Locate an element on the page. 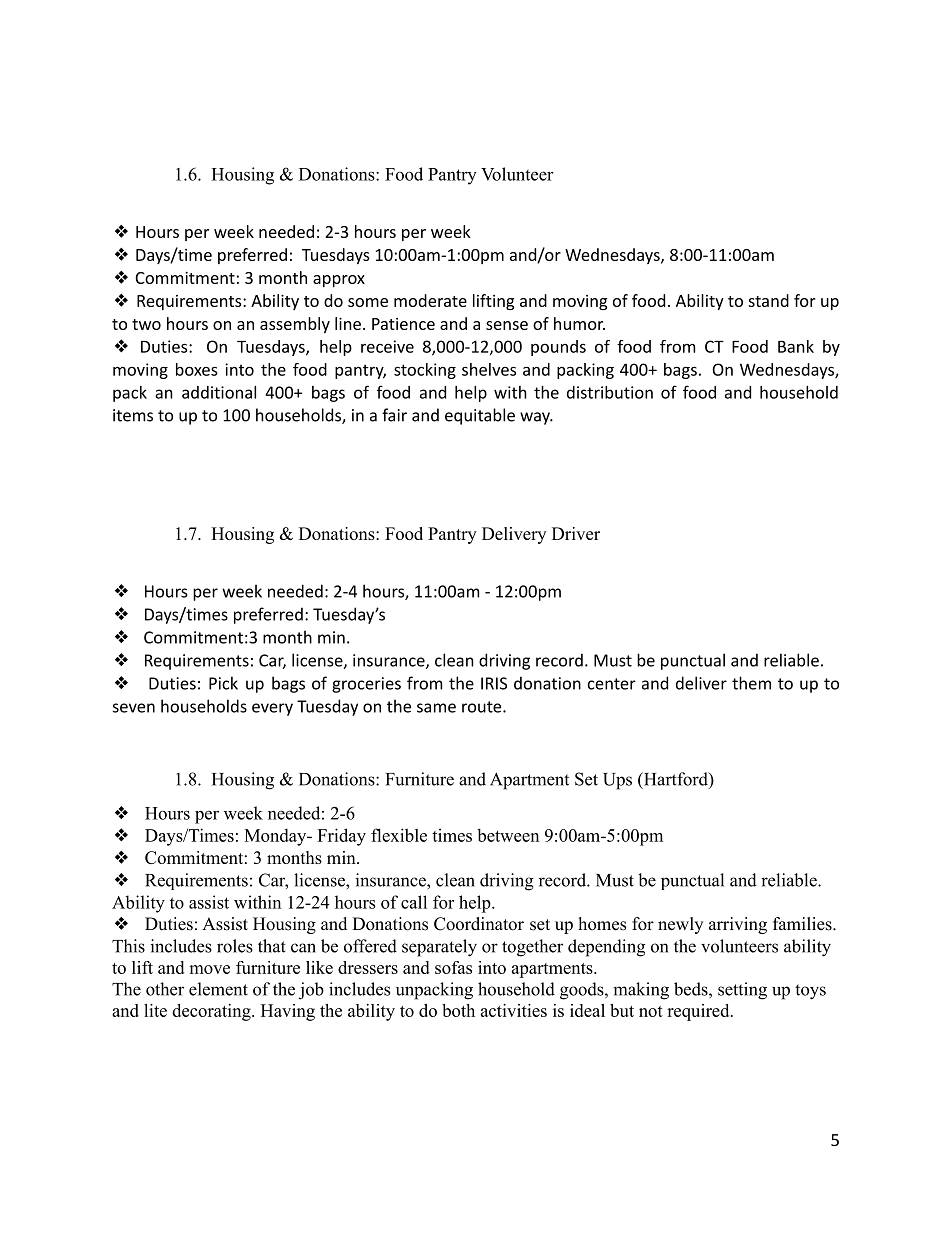 The height and width of the page is (1233, 952). items is located at coordinates (133, 415).
